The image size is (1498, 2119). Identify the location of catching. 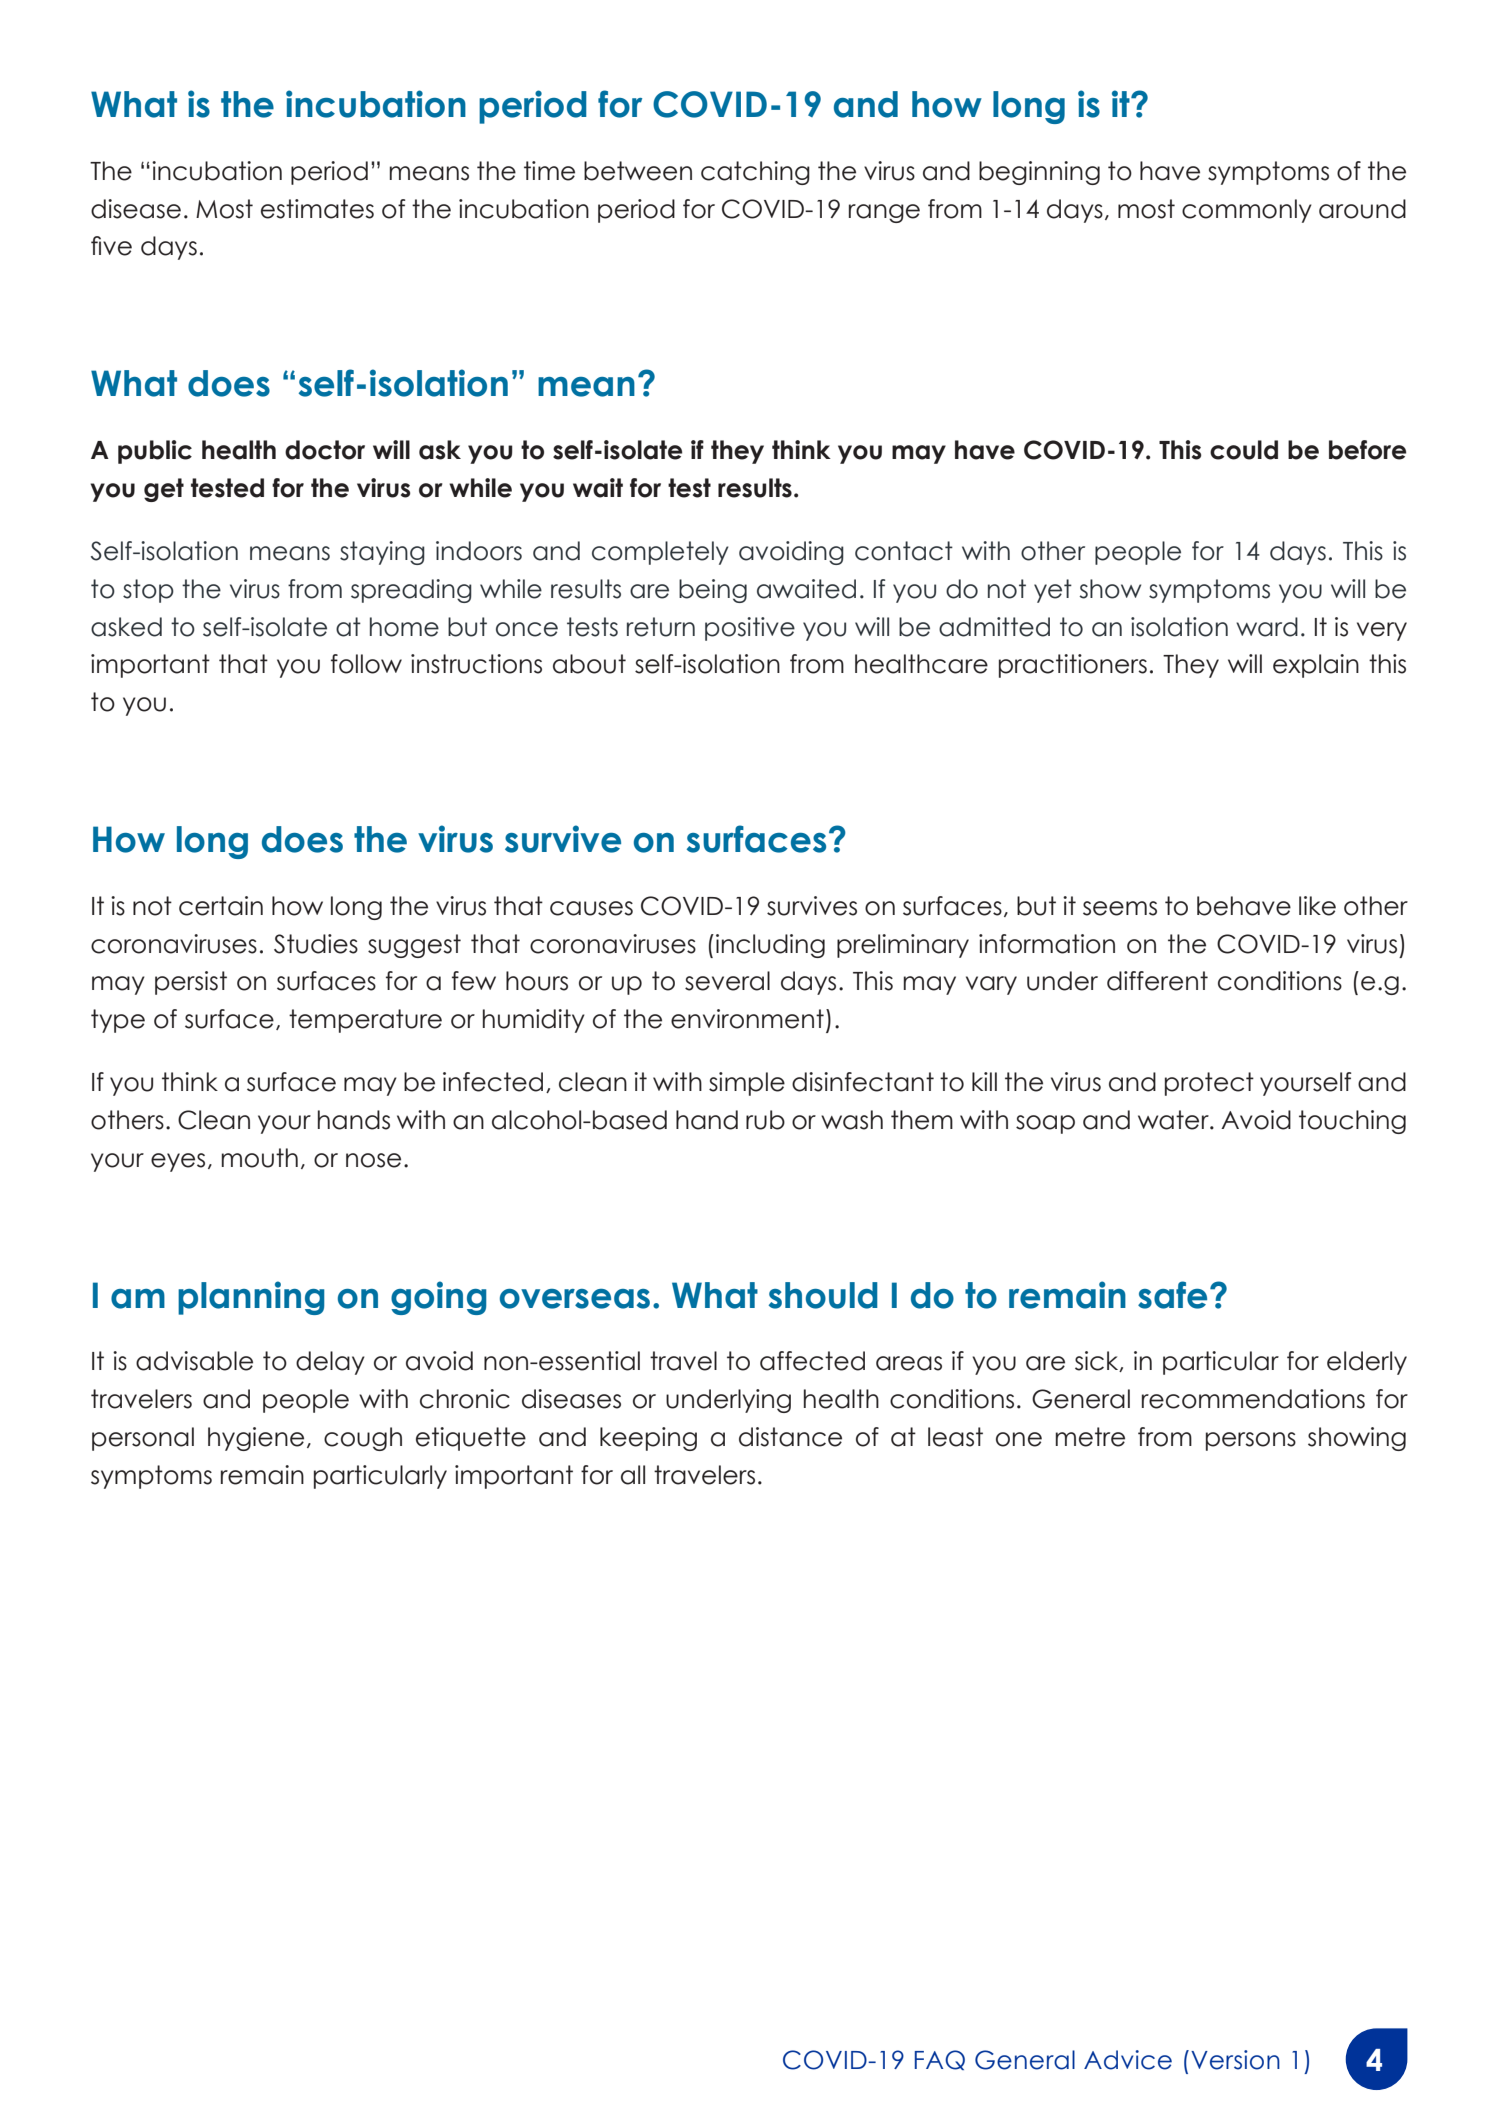
(755, 173).
